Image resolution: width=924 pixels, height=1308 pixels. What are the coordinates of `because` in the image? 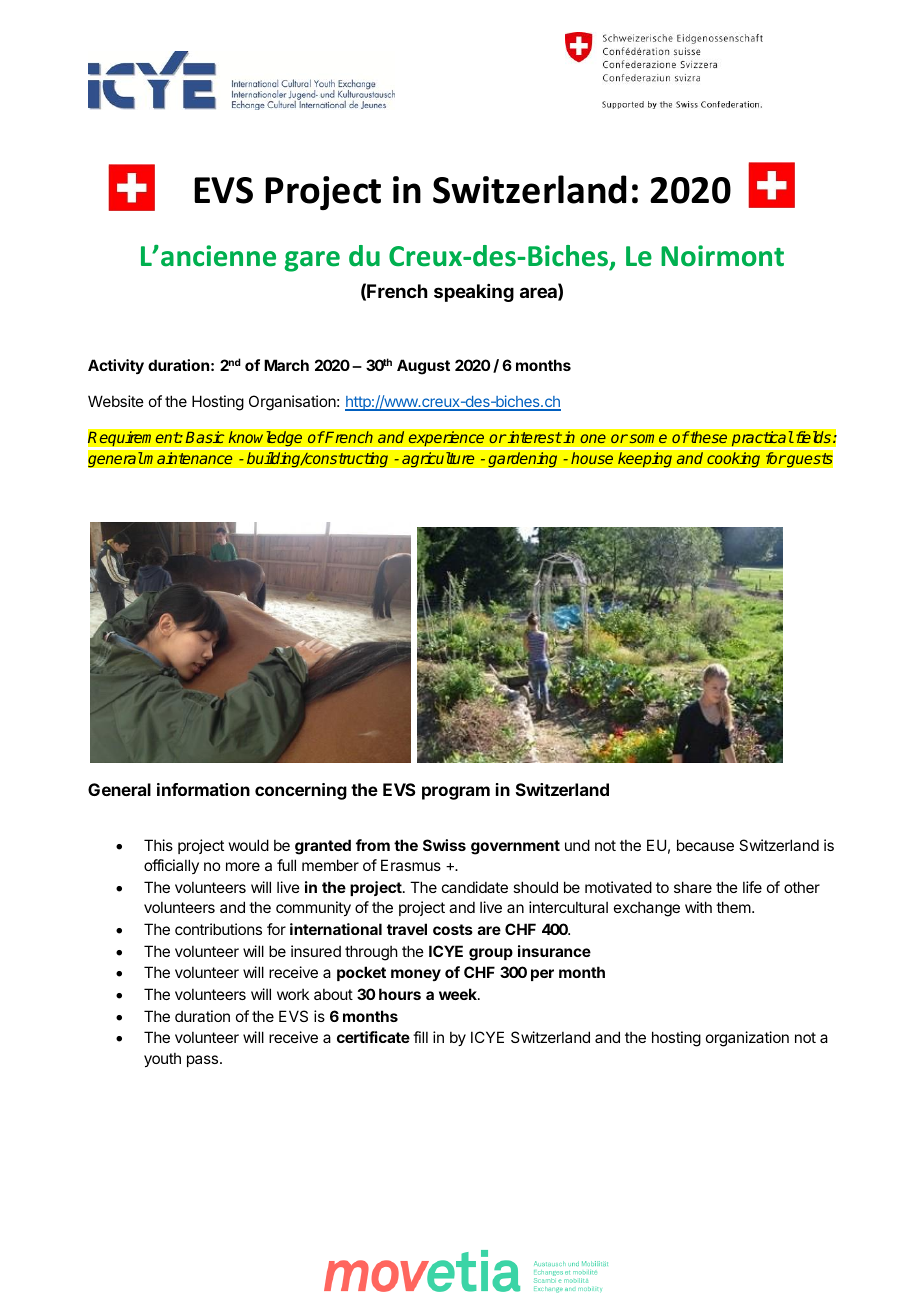 It's located at (705, 845).
